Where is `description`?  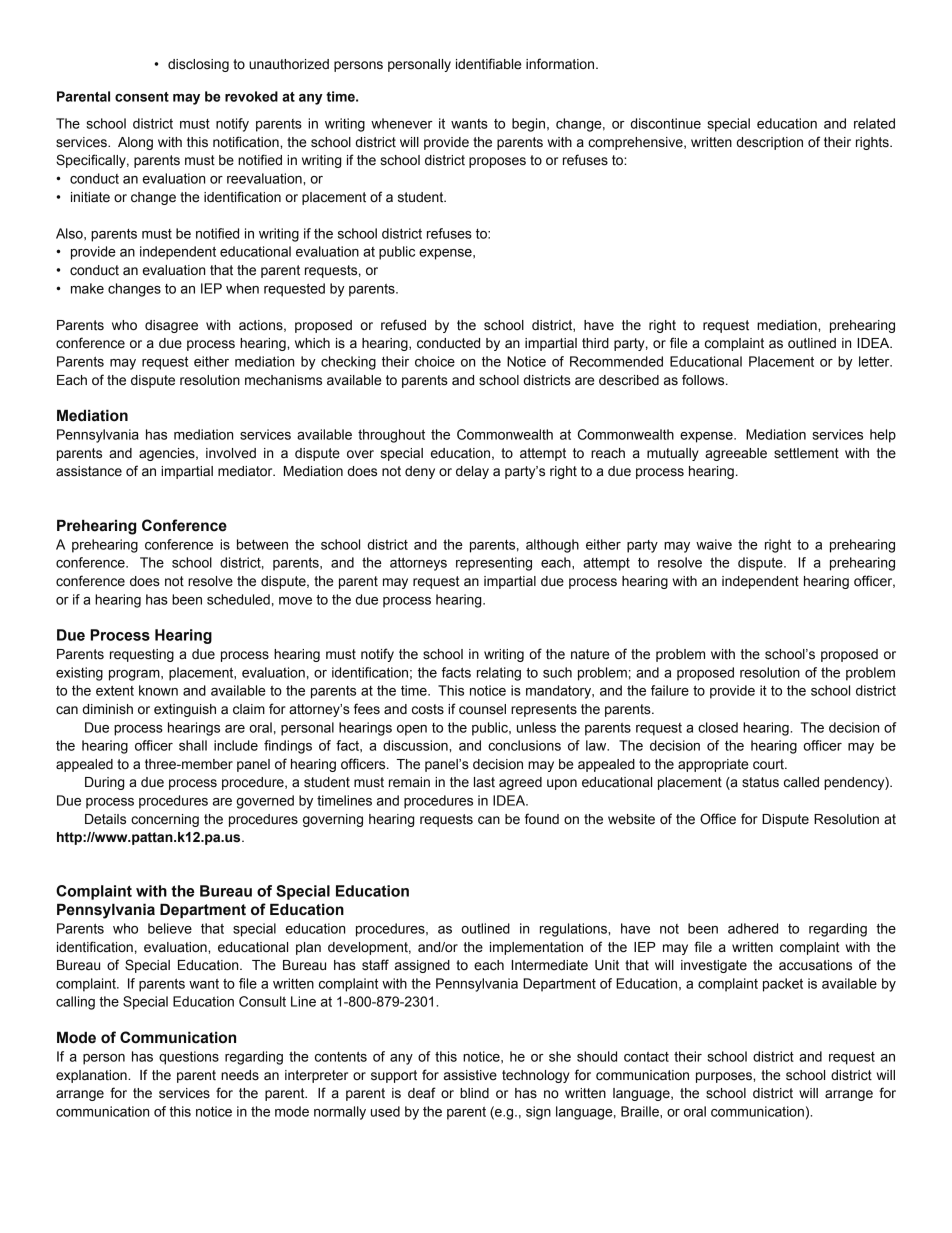 description is located at coordinates (770, 143).
